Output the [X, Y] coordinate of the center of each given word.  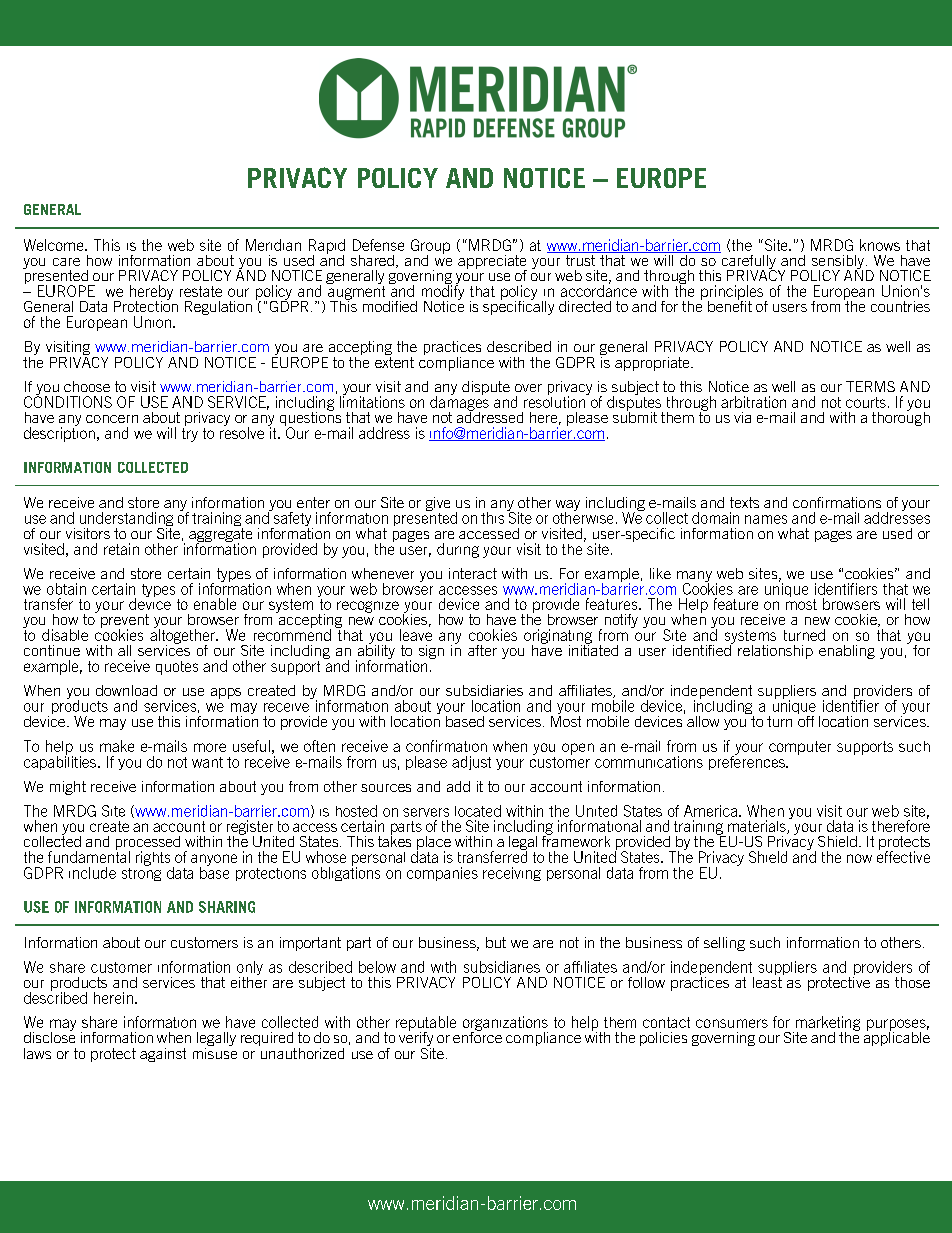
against [163, 1055]
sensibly [837, 263]
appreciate [492, 263]
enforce [477, 1036]
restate [201, 291]
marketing [828, 1024]
